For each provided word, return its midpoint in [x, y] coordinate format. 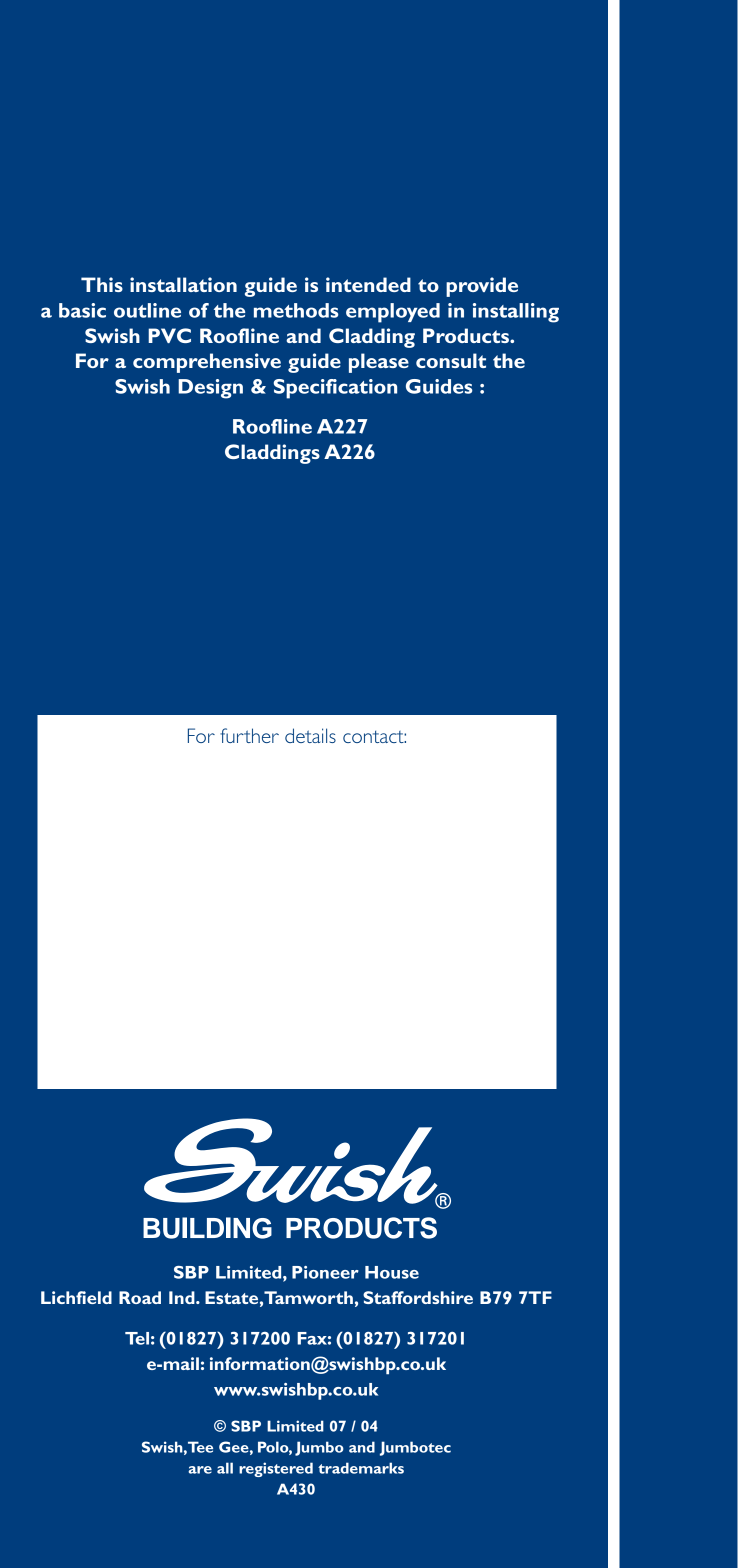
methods [296, 310]
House [392, 1272]
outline [147, 310]
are [200, 1470]
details [310, 735]
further [249, 735]
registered [276, 1469]
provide [482, 287]
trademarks [361, 1468]
